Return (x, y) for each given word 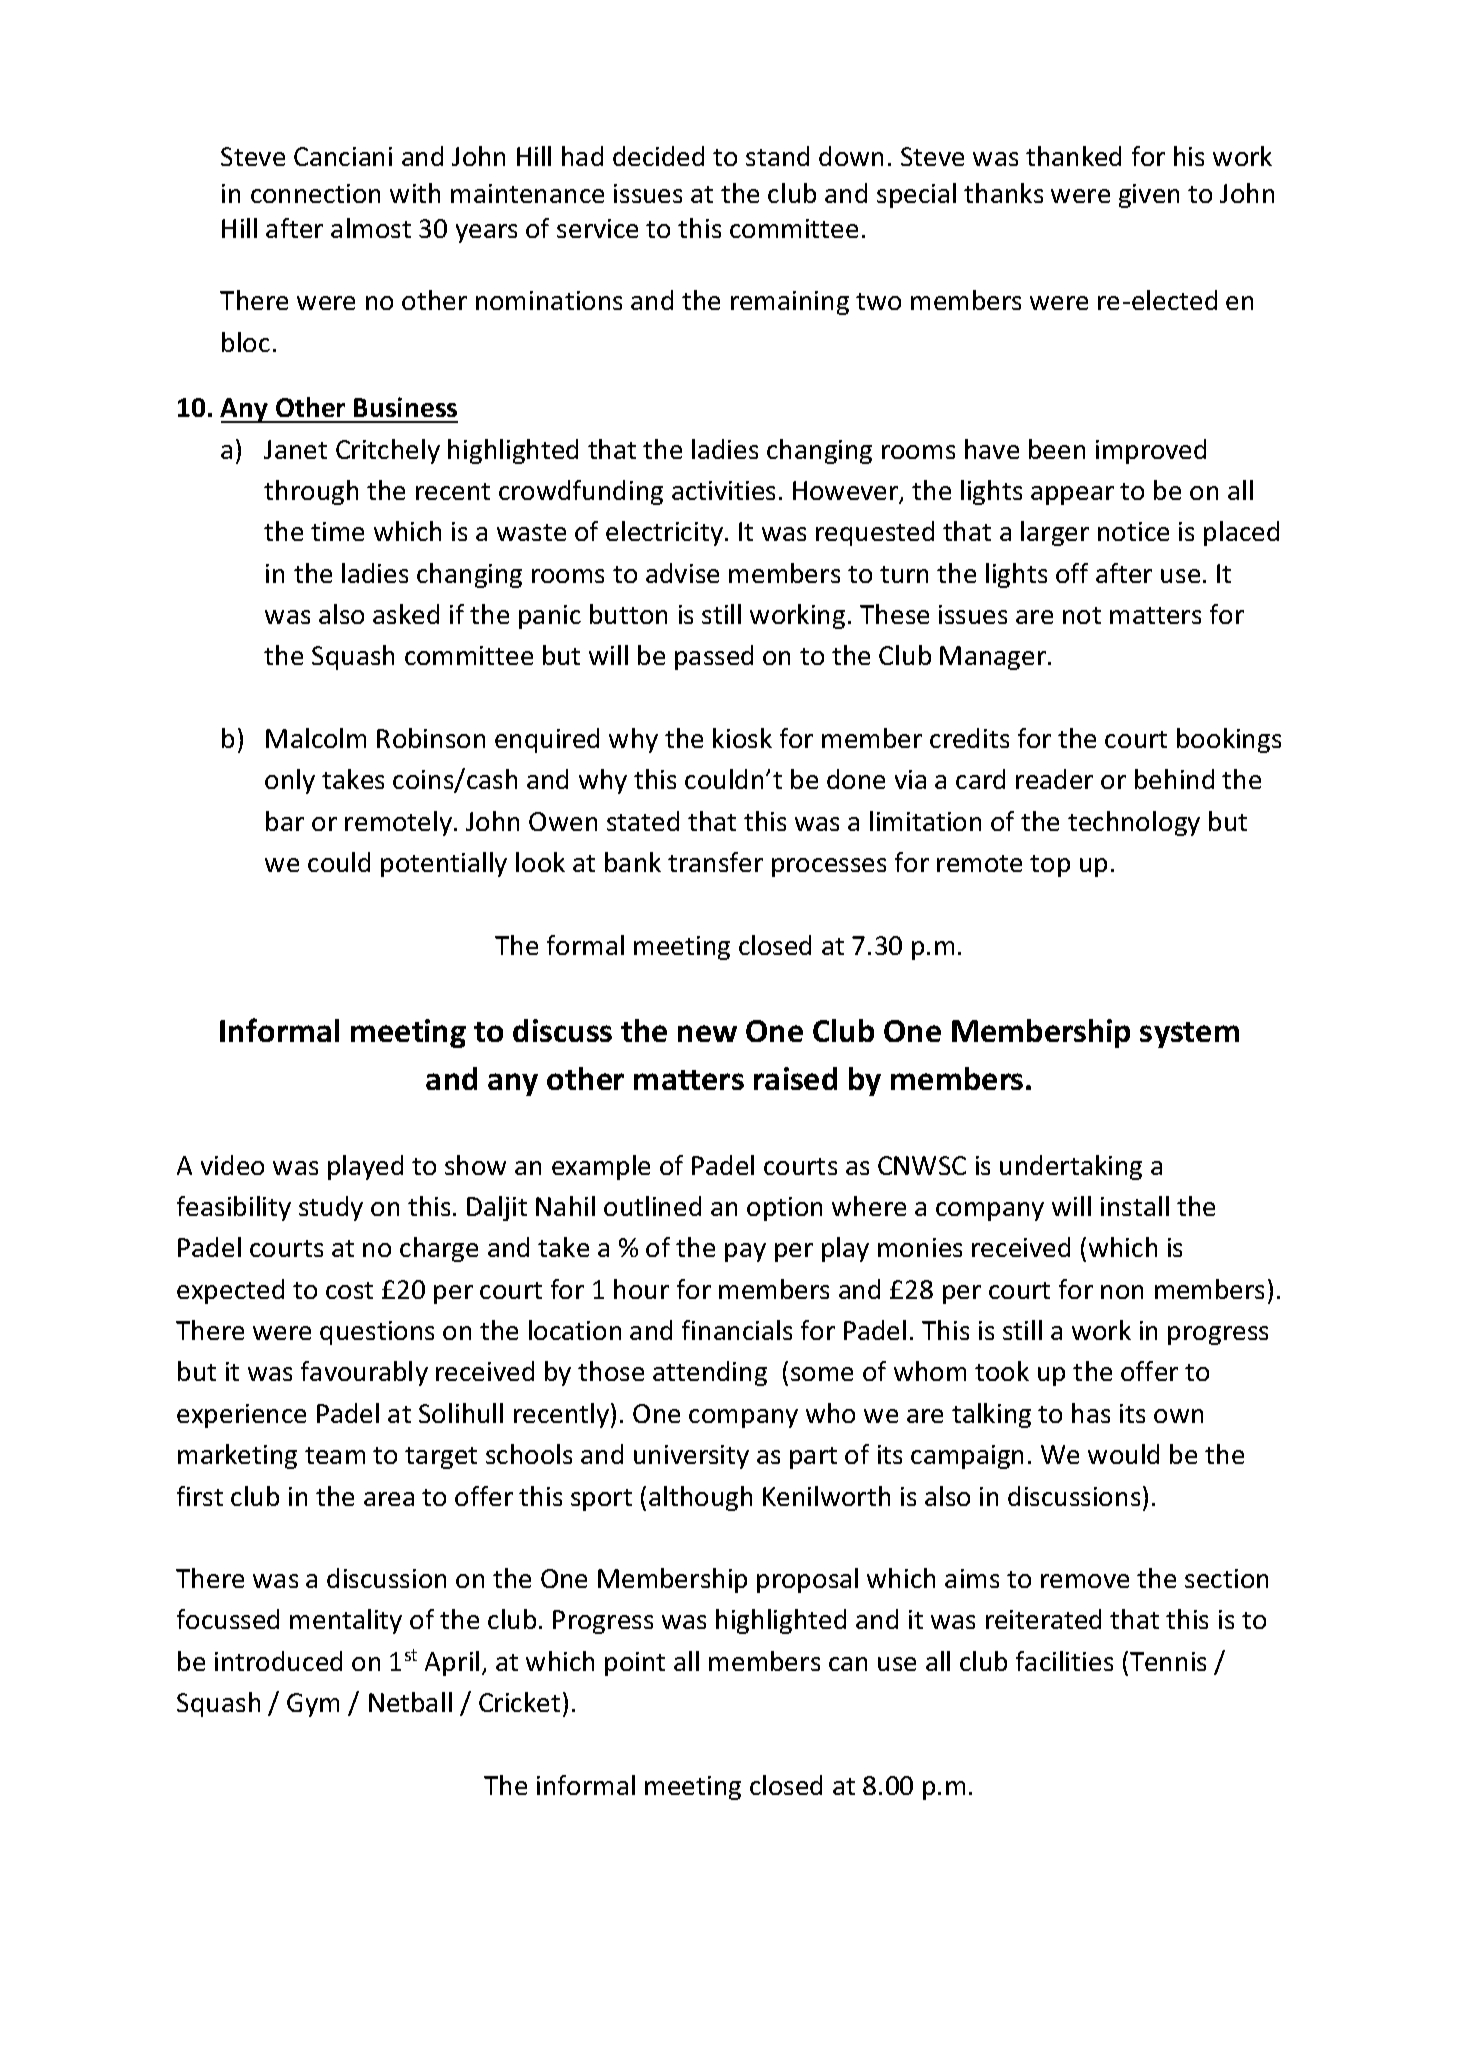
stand (777, 156)
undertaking (1071, 1167)
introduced (278, 1661)
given (1149, 196)
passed (714, 657)
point (635, 1664)
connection (315, 193)
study (331, 1208)
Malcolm (316, 738)
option (784, 1209)
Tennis (1168, 1661)
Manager (994, 658)
